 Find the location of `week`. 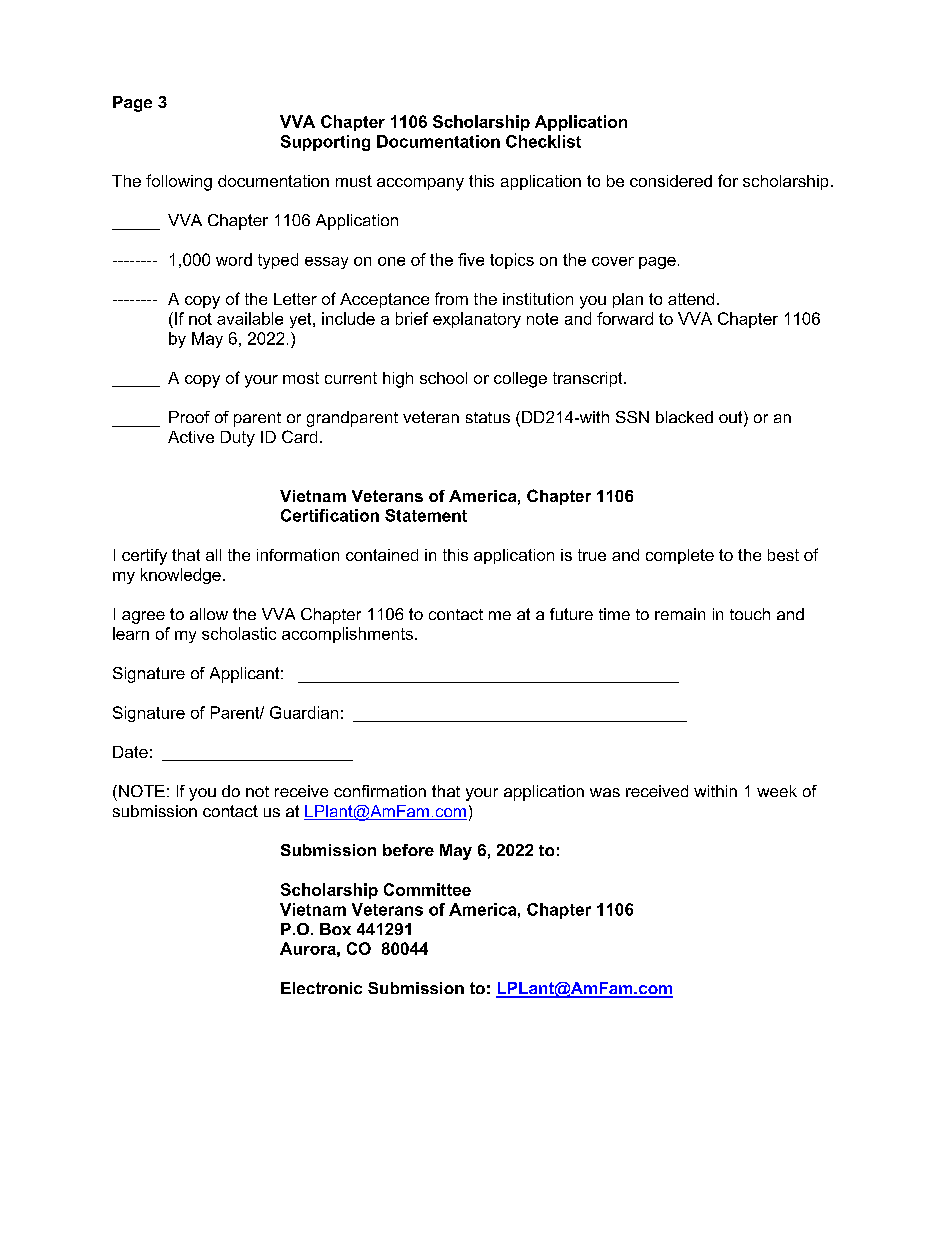

week is located at coordinates (777, 791).
